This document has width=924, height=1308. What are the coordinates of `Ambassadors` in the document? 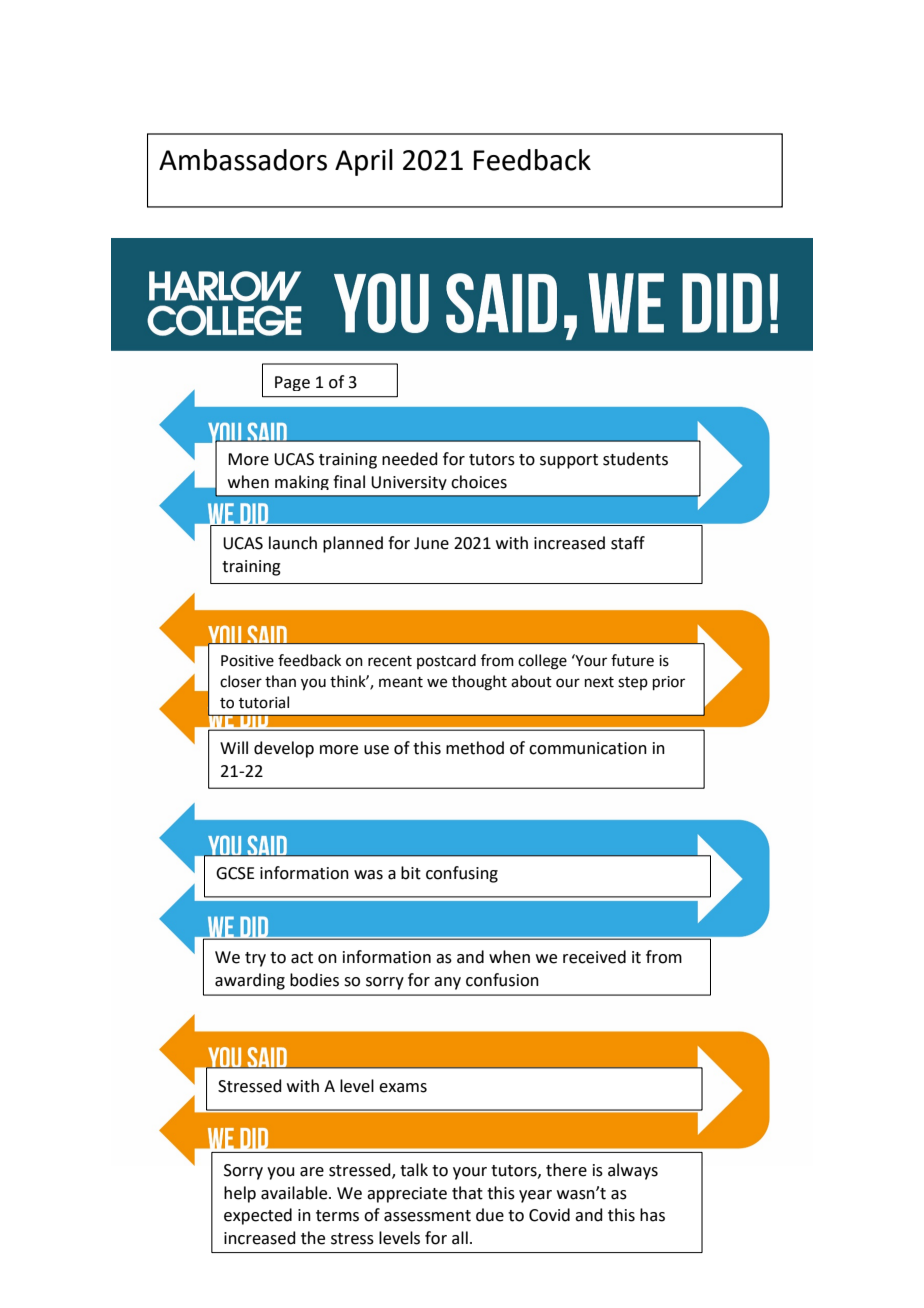 It's located at (243, 160).
